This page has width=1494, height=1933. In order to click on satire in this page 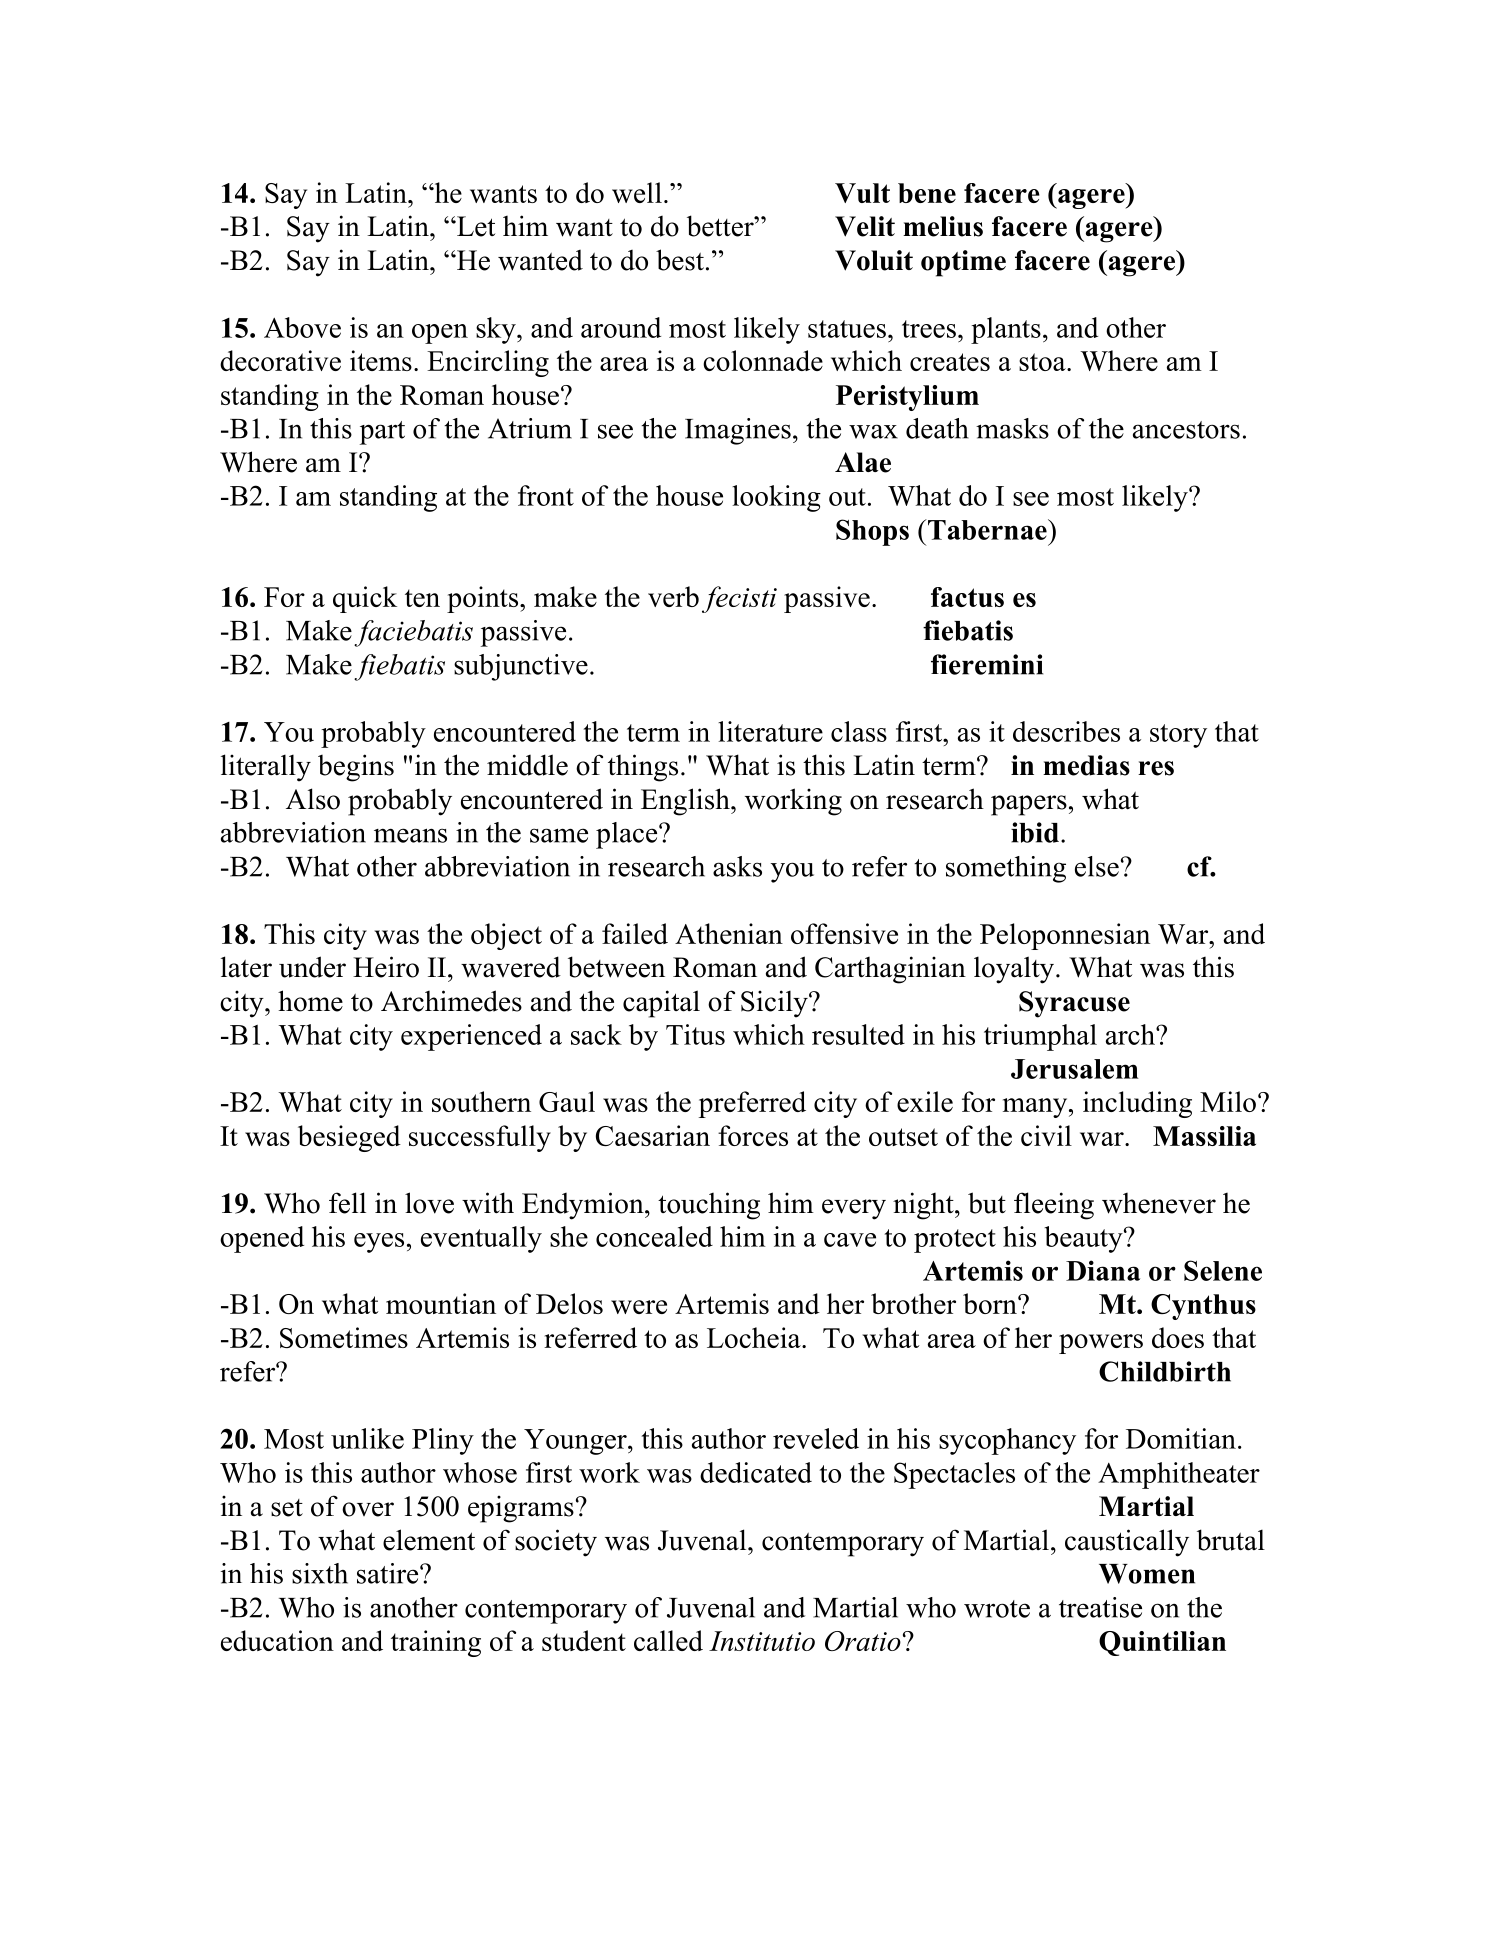, I will do `click(389, 1573)`.
